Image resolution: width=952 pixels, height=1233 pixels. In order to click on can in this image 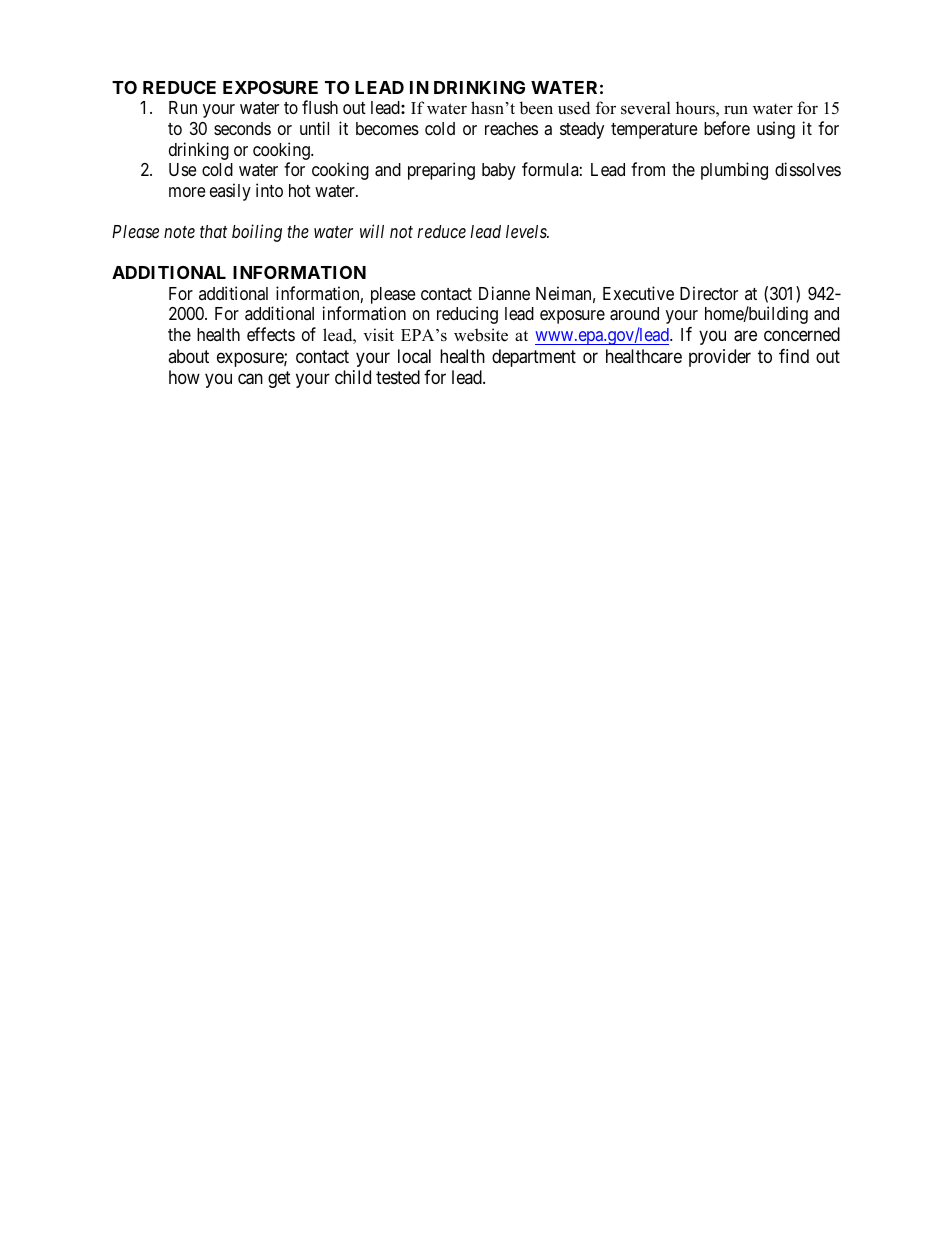, I will do `click(250, 379)`.
